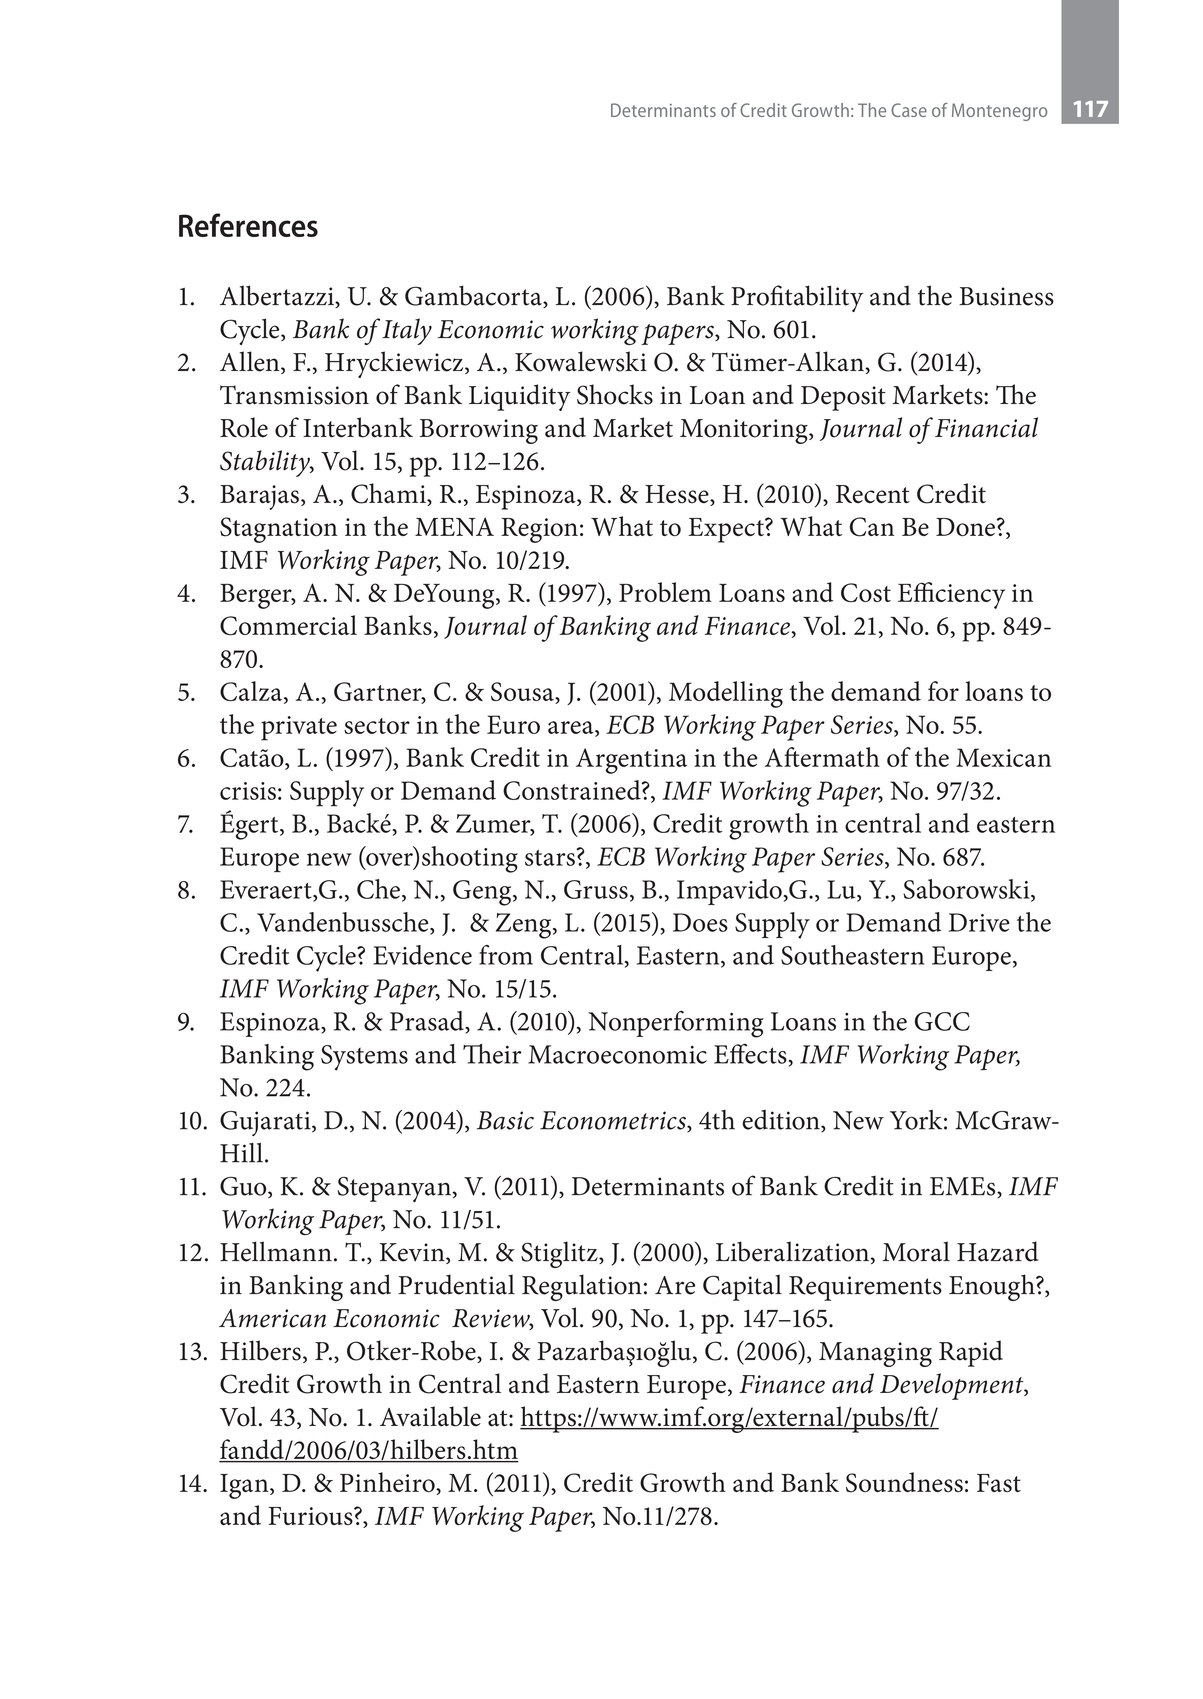 This screenshot has width=1203, height=1699. Describe the element at coordinates (873, 494) in the screenshot. I see `Recent` at that location.
